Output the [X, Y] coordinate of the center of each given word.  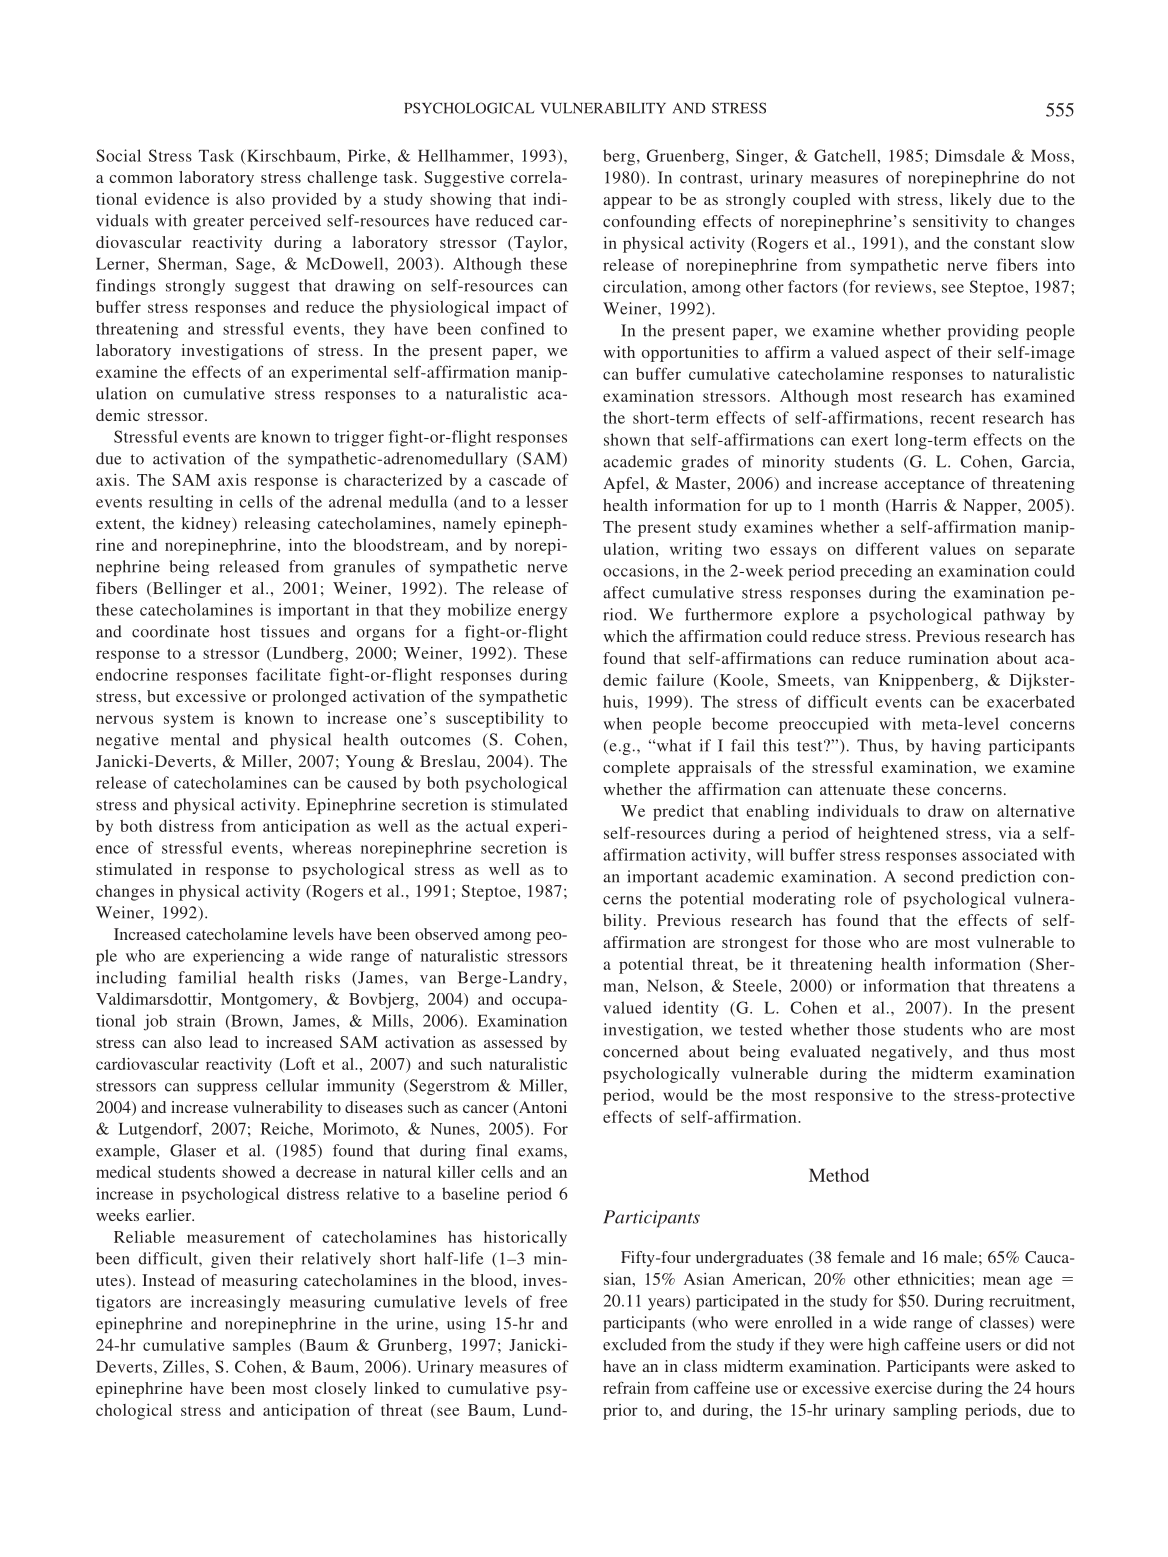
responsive [854, 1097]
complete [636, 769]
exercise [903, 1388]
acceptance [924, 486]
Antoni [541, 1108]
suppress [227, 1089]
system [189, 721]
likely [970, 201]
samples [262, 1347]
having [956, 747]
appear [627, 203]
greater [218, 223]
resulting [181, 503]
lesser [547, 501]
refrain [626, 1387]
